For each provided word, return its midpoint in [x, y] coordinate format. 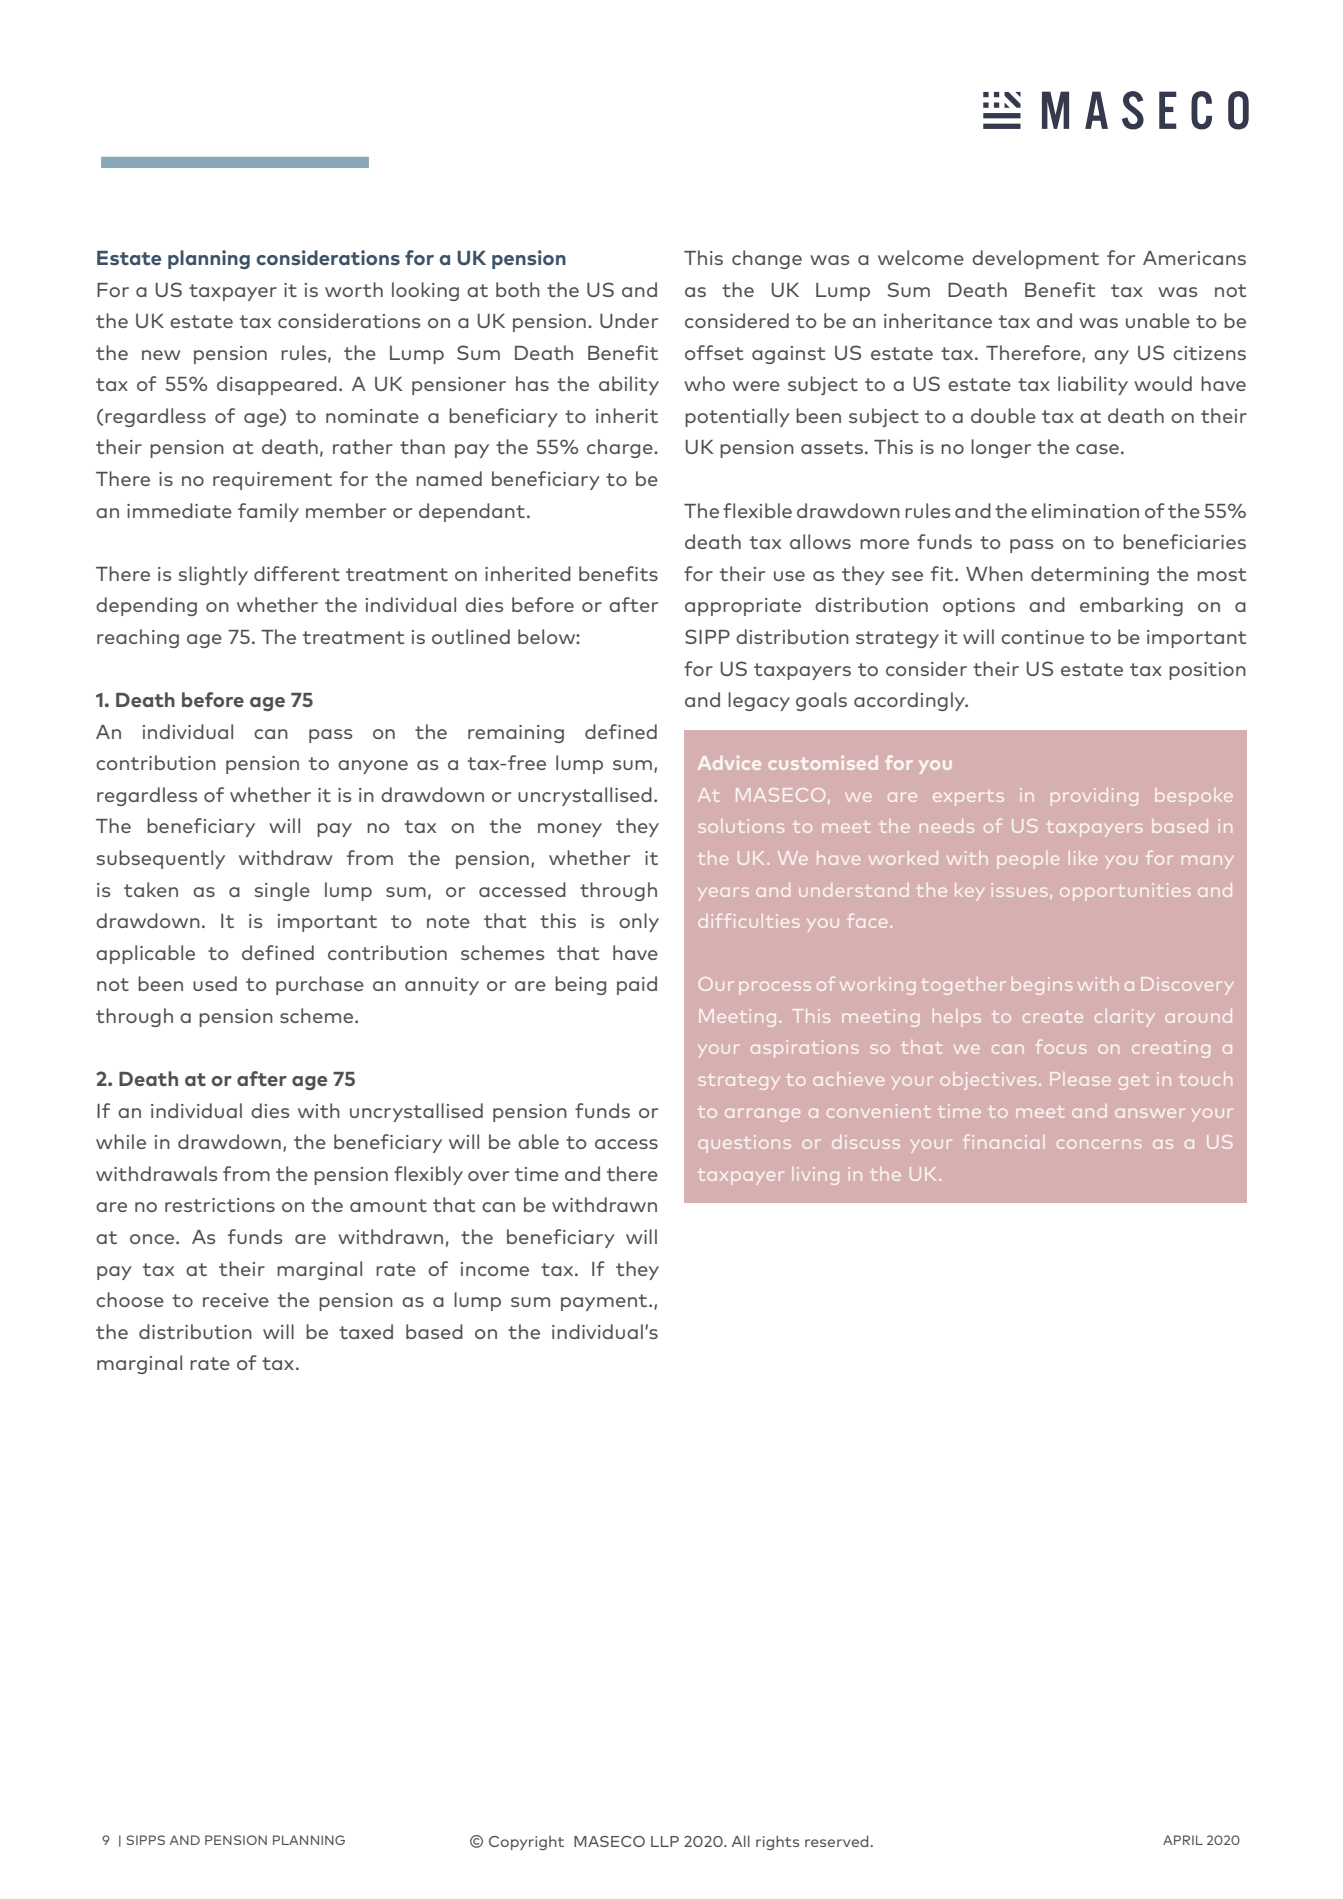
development [1035, 259]
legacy [759, 701]
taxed [366, 1331]
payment [605, 1302]
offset [714, 352]
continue [1042, 637]
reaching [138, 638]
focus [1061, 1047]
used [215, 983]
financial [1001, 1142]
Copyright [526, 1843]
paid [637, 985]
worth [354, 289]
